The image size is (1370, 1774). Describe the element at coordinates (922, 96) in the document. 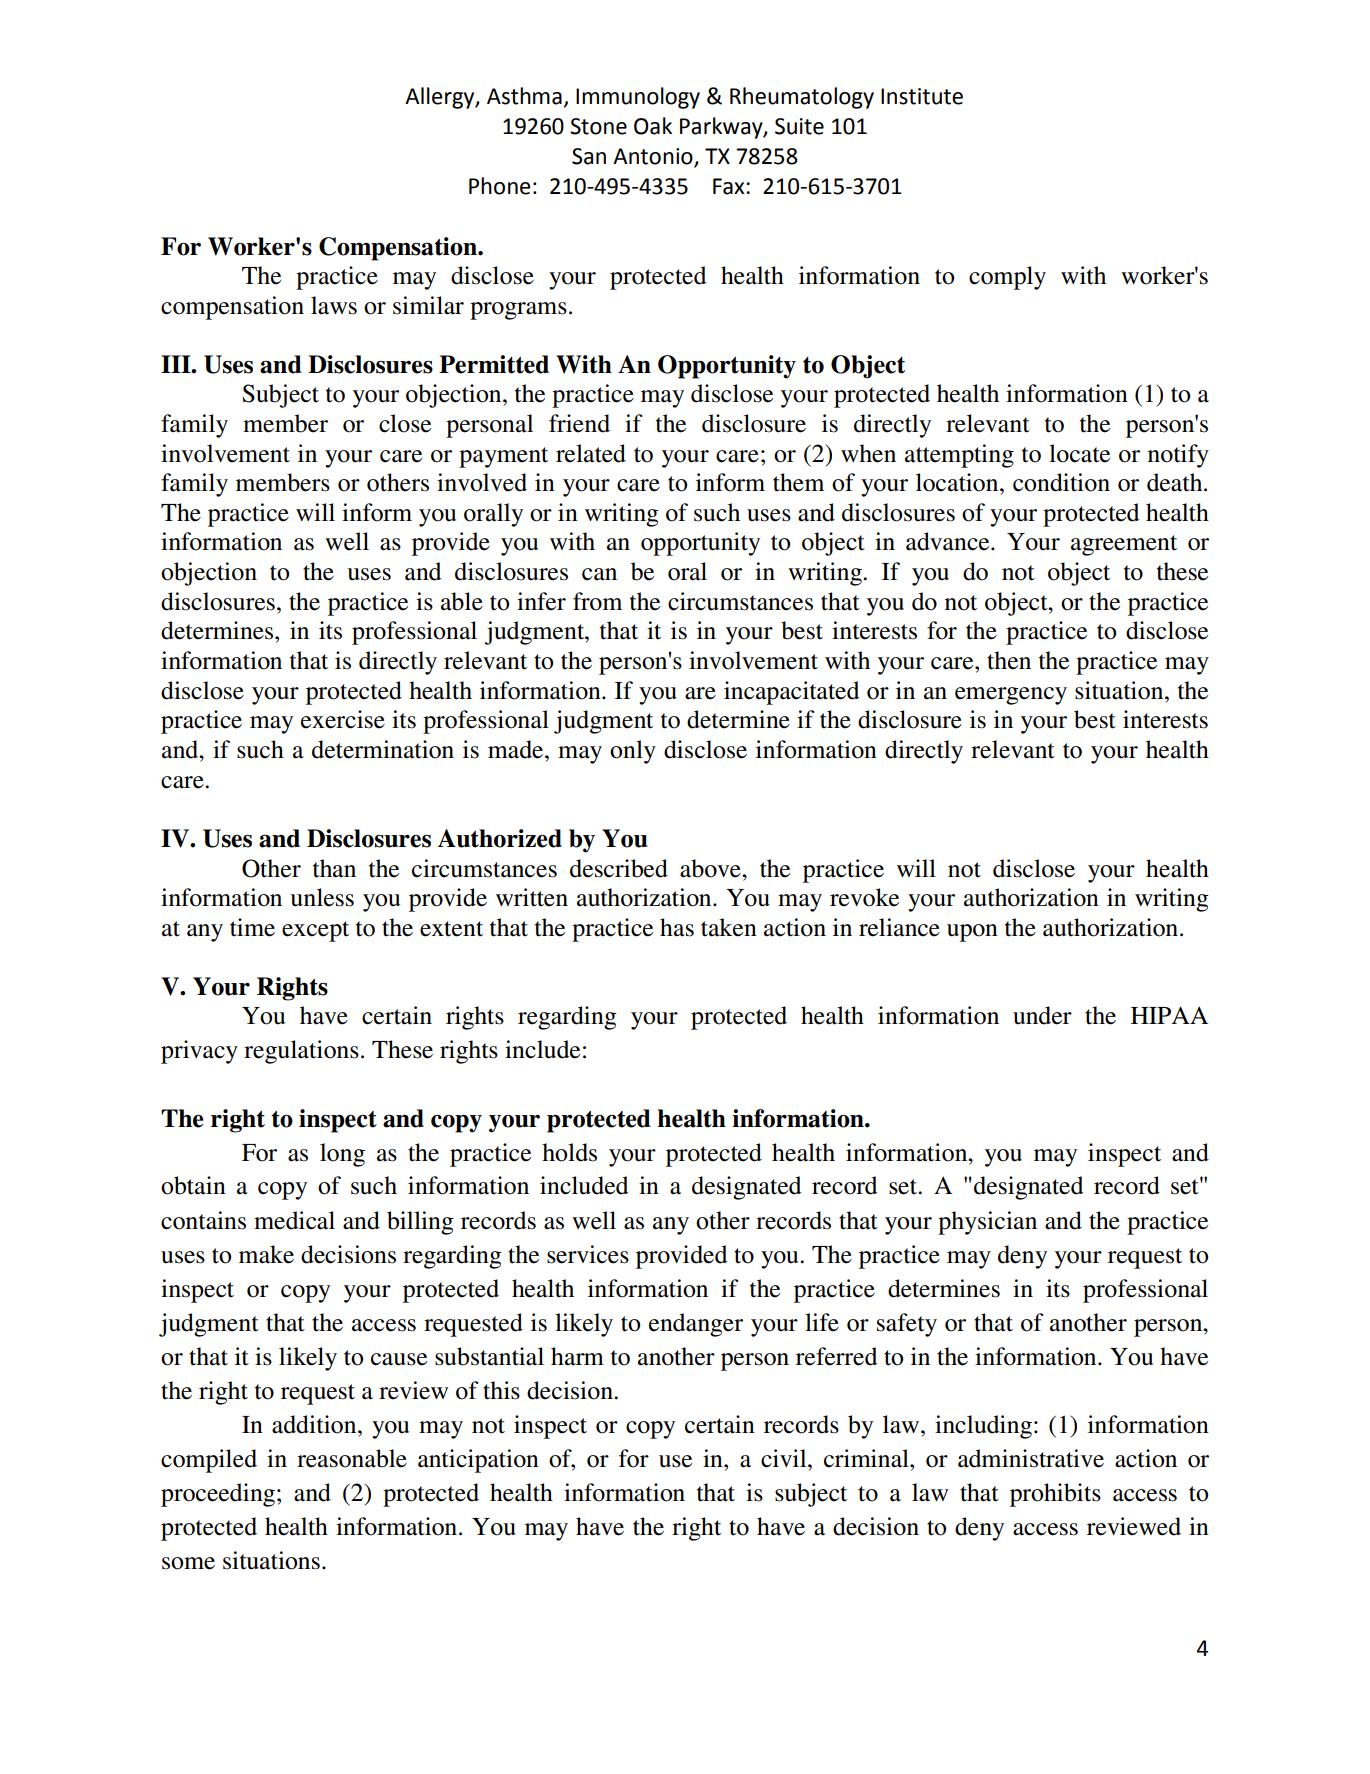

I see `Institute` at that location.
